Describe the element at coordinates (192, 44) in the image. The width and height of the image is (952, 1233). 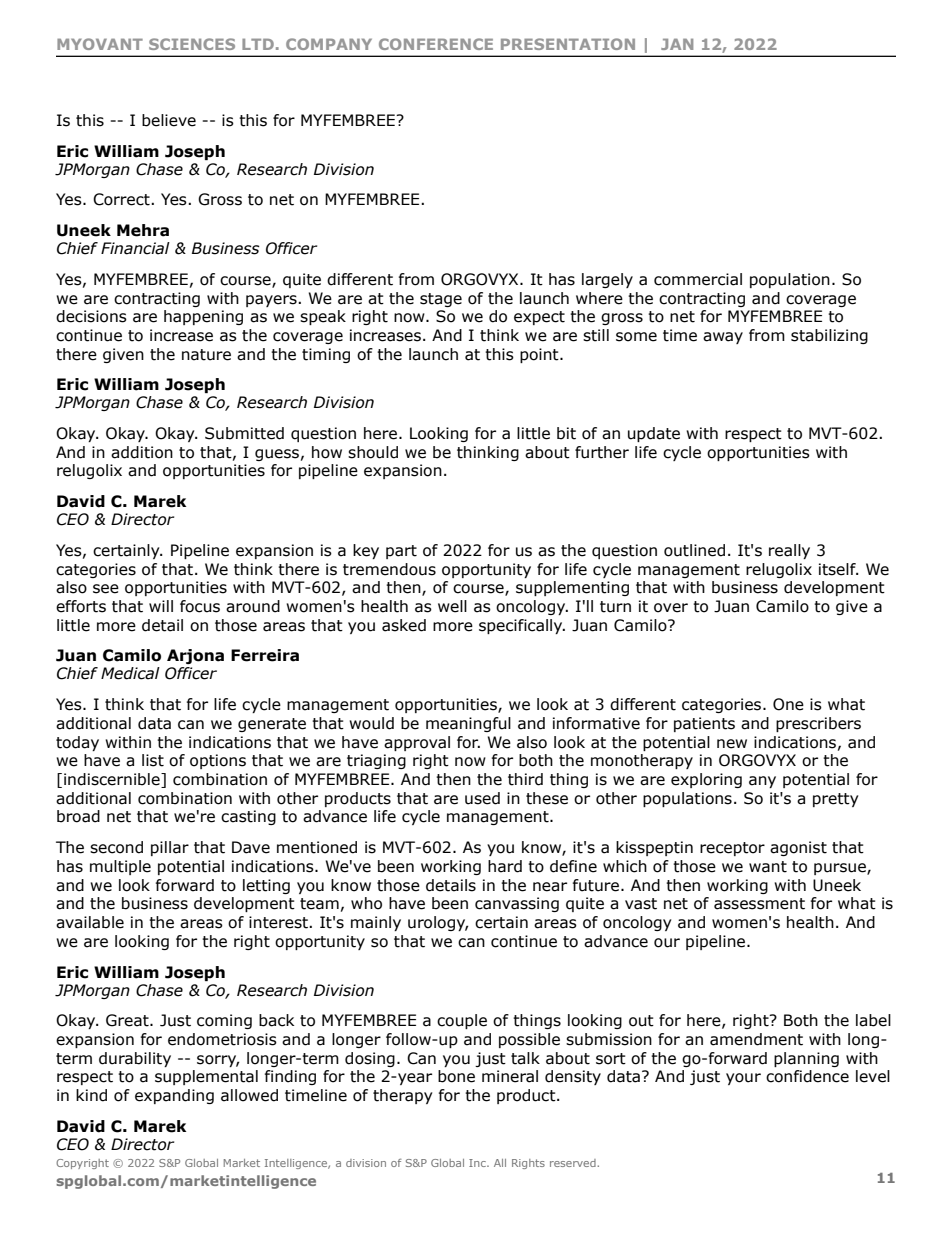
I see `SCIENCES` at that location.
